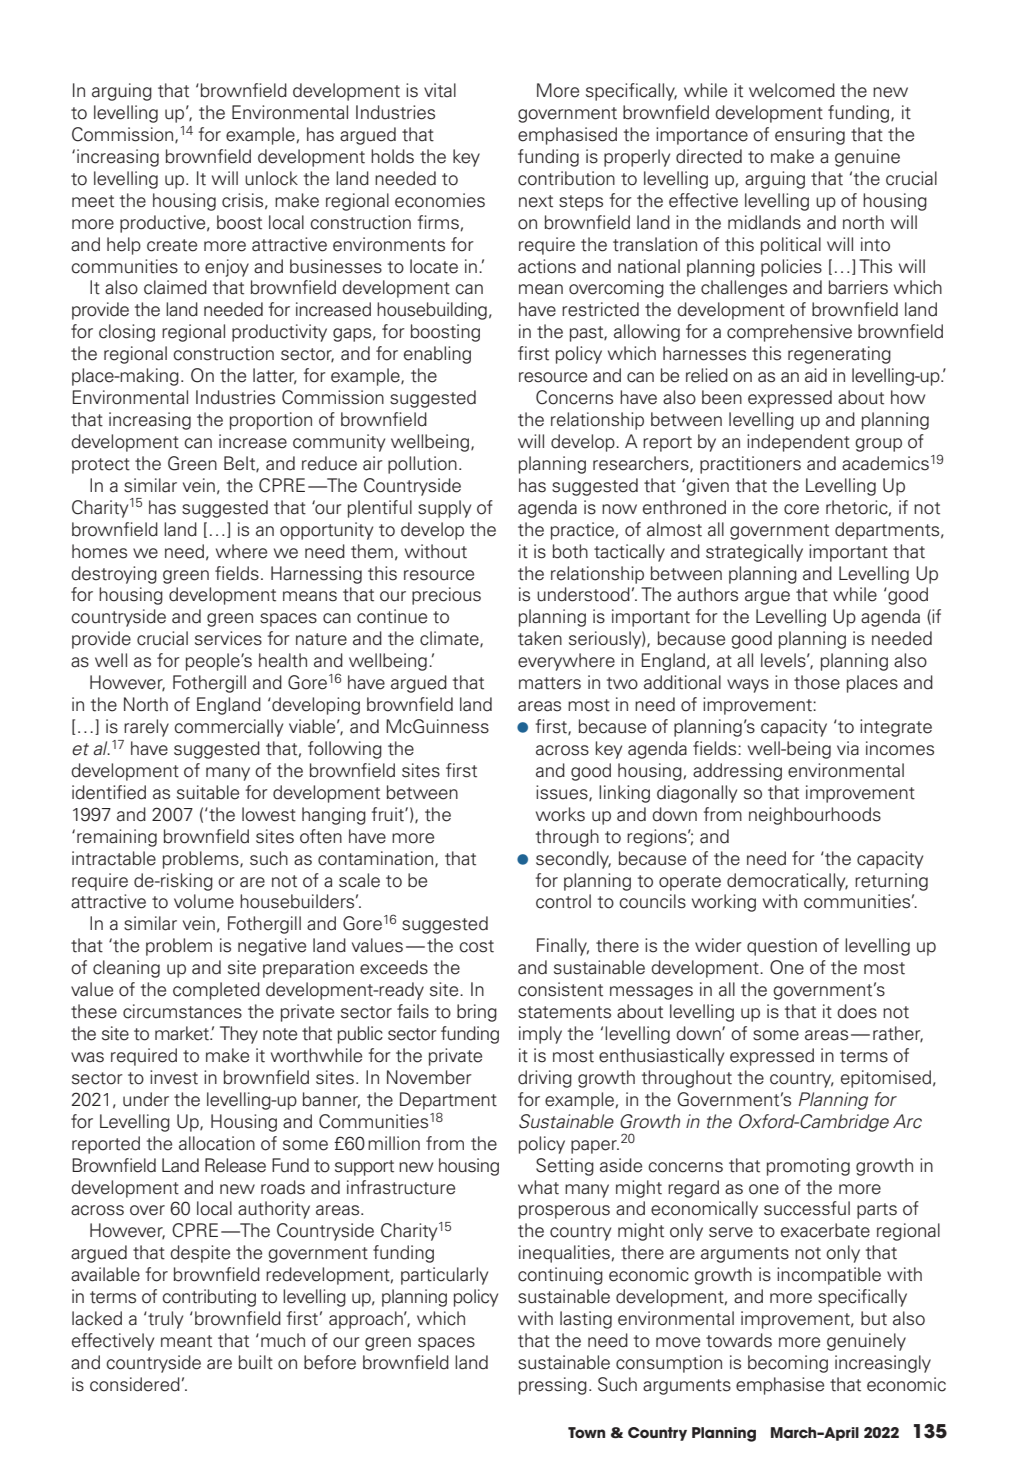  What do you see at coordinates (208, 792) in the image?
I see `suitable` at bounding box center [208, 792].
